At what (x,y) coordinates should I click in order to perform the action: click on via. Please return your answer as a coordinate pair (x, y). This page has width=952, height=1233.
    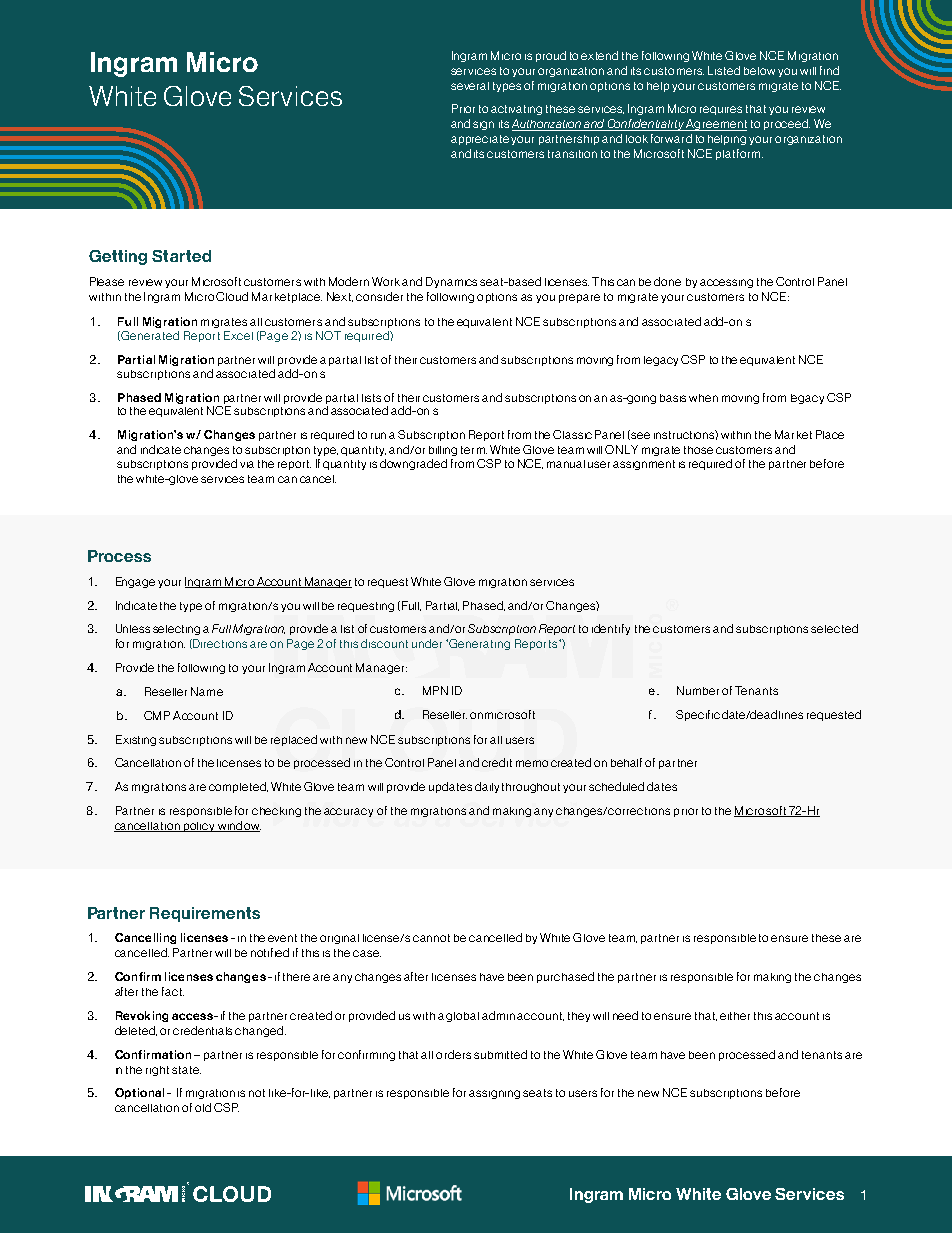
    Looking at the image, I should click on (247, 464).
